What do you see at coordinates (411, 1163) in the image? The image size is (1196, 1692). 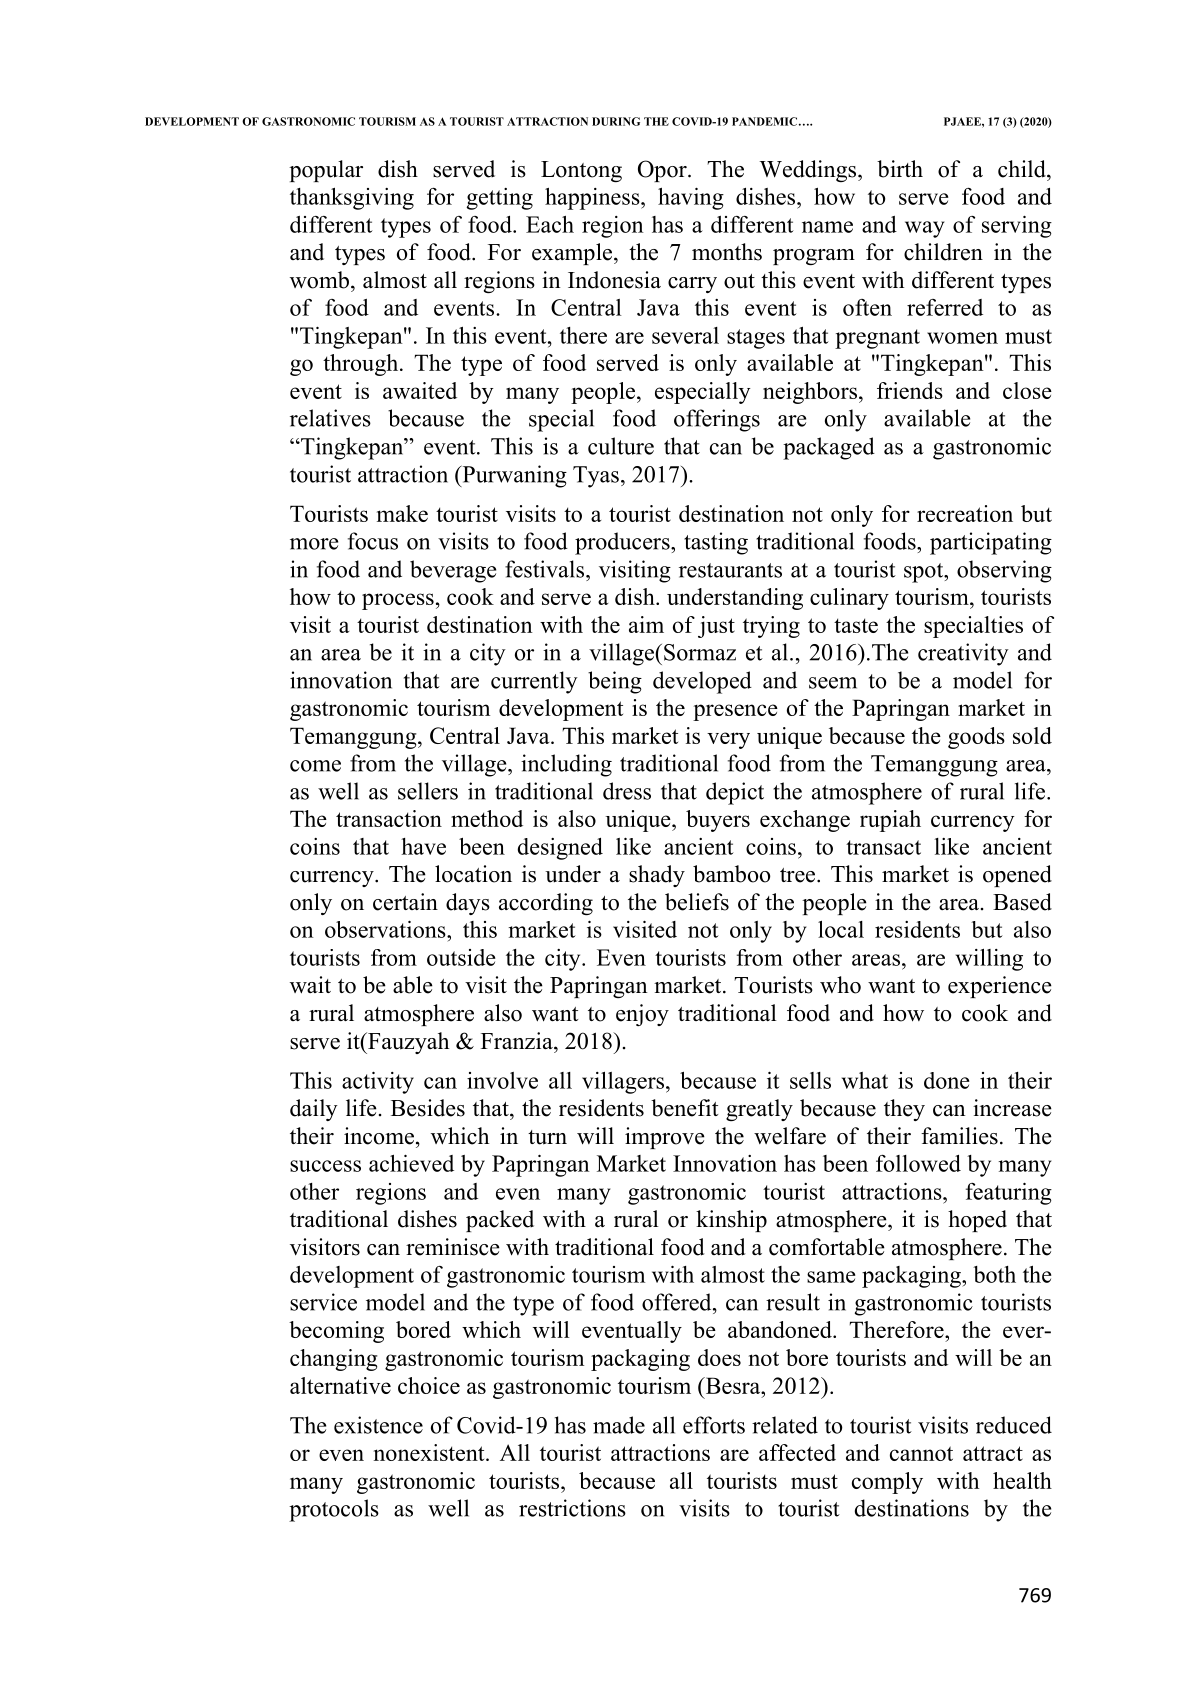 I see `achieved` at bounding box center [411, 1163].
